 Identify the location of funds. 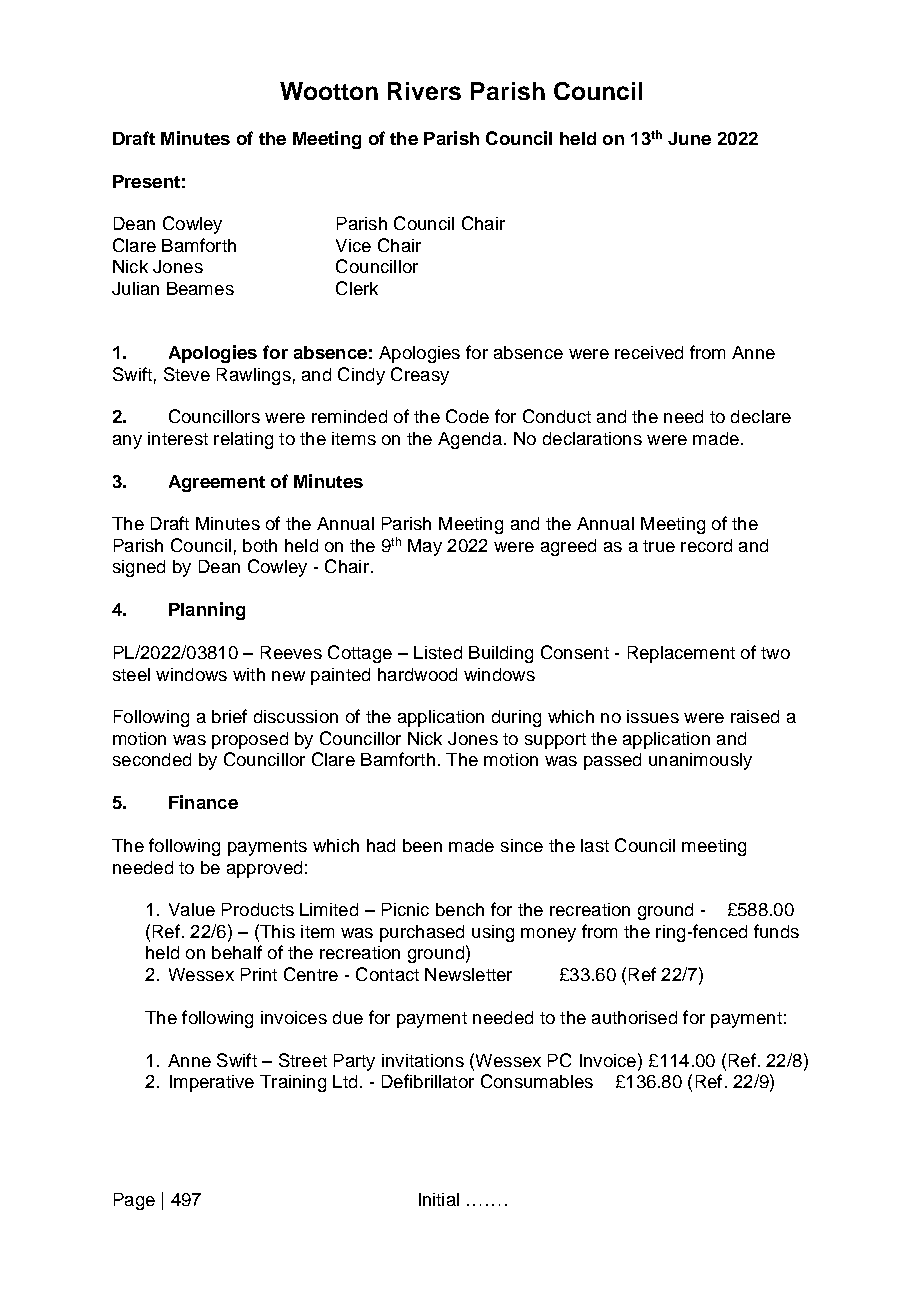
(776, 931).
